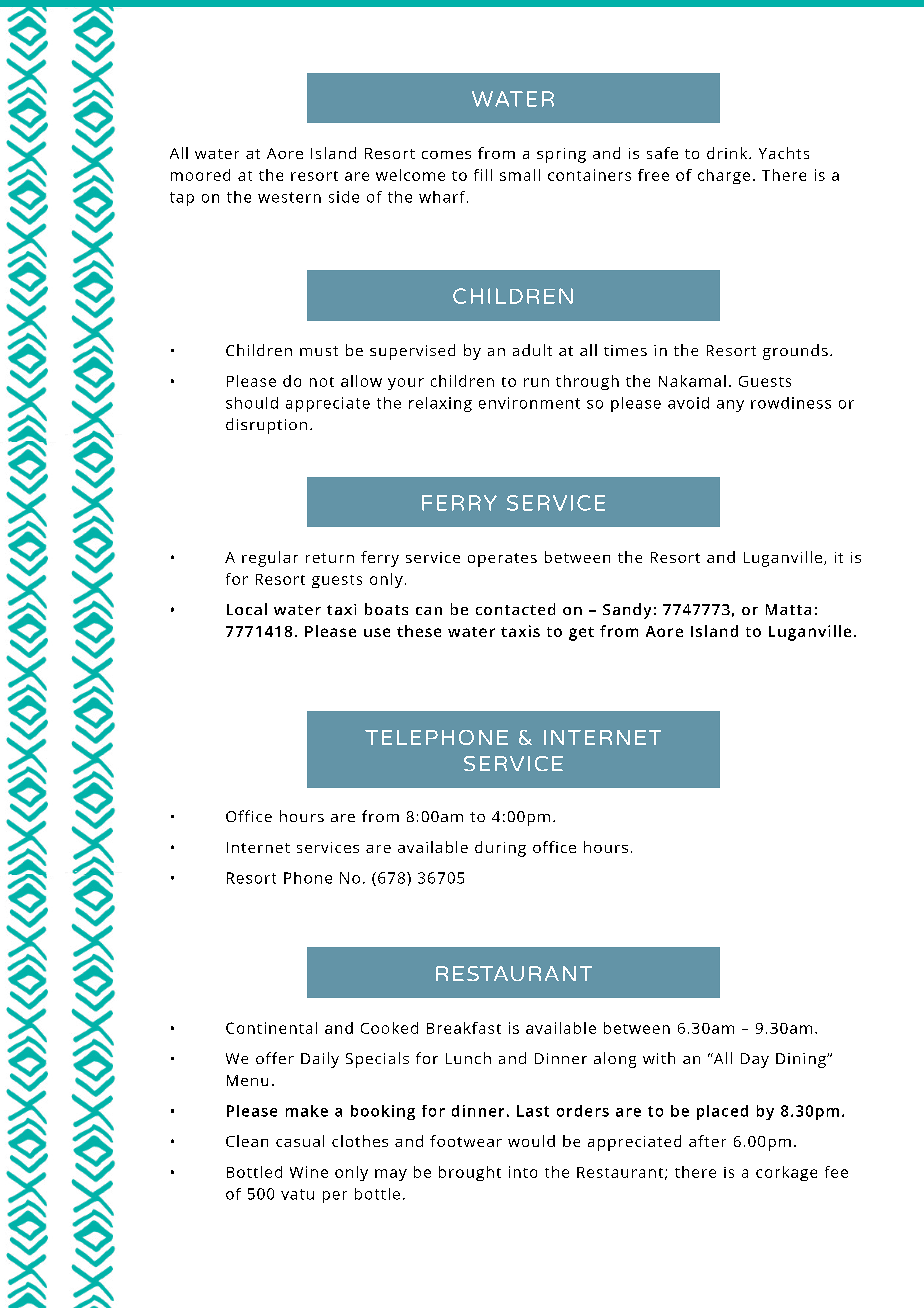 The height and width of the screenshot is (1308, 924). I want to click on during, so click(500, 849).
